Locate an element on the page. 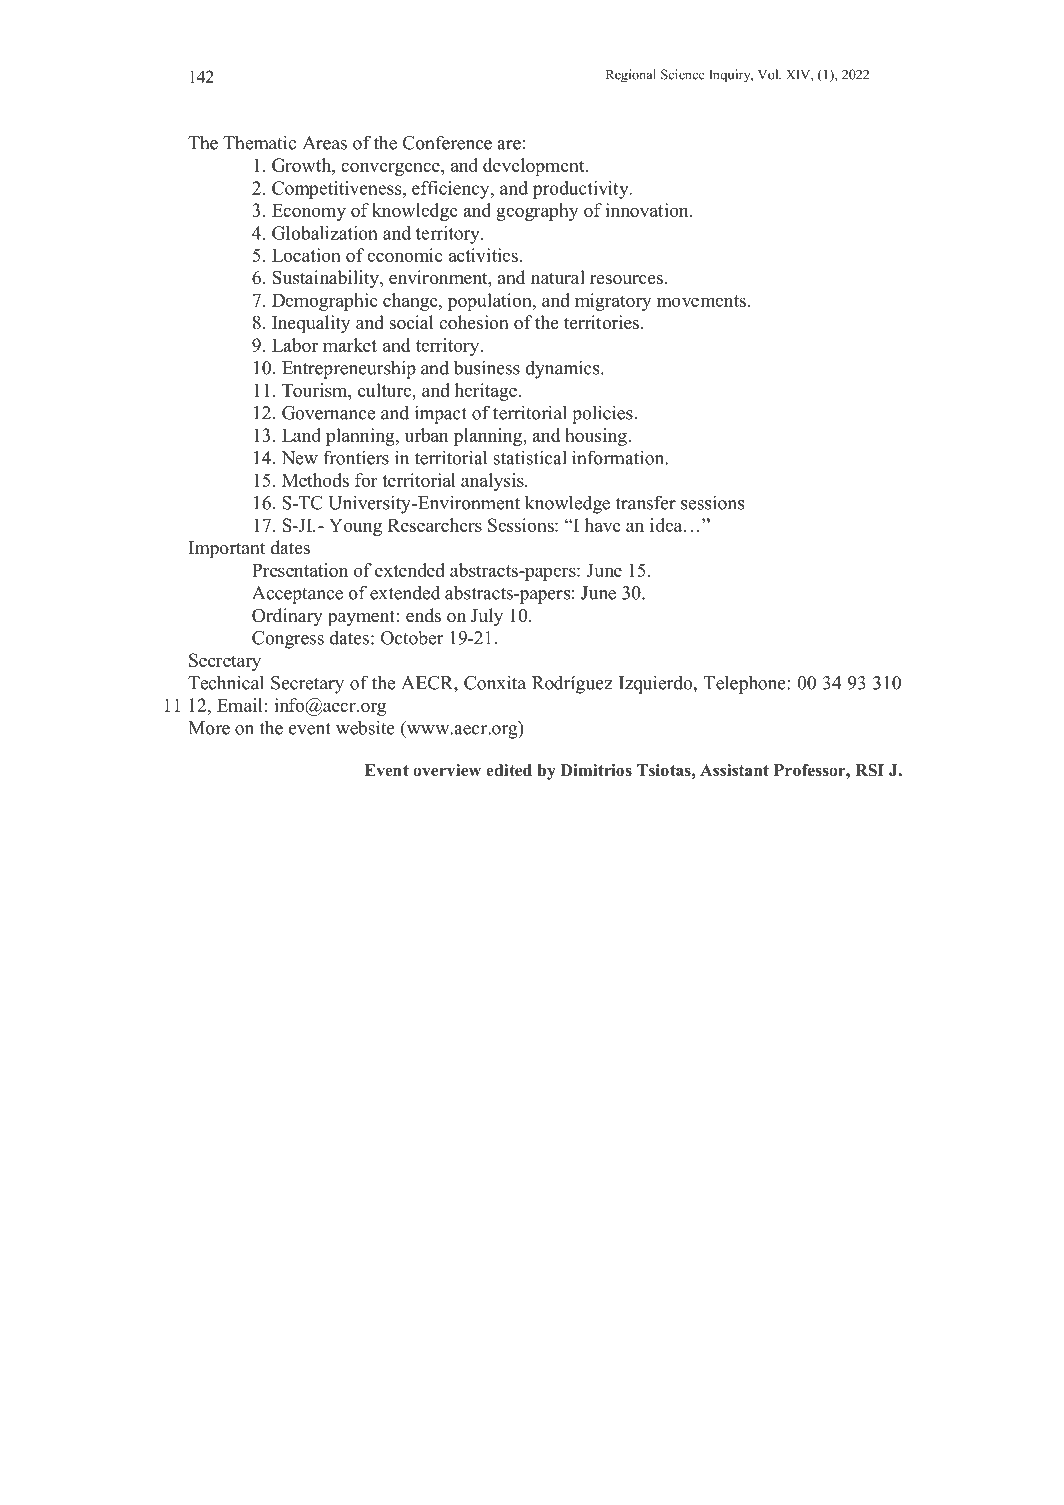  Conference is located at coordinates (447, 142).
